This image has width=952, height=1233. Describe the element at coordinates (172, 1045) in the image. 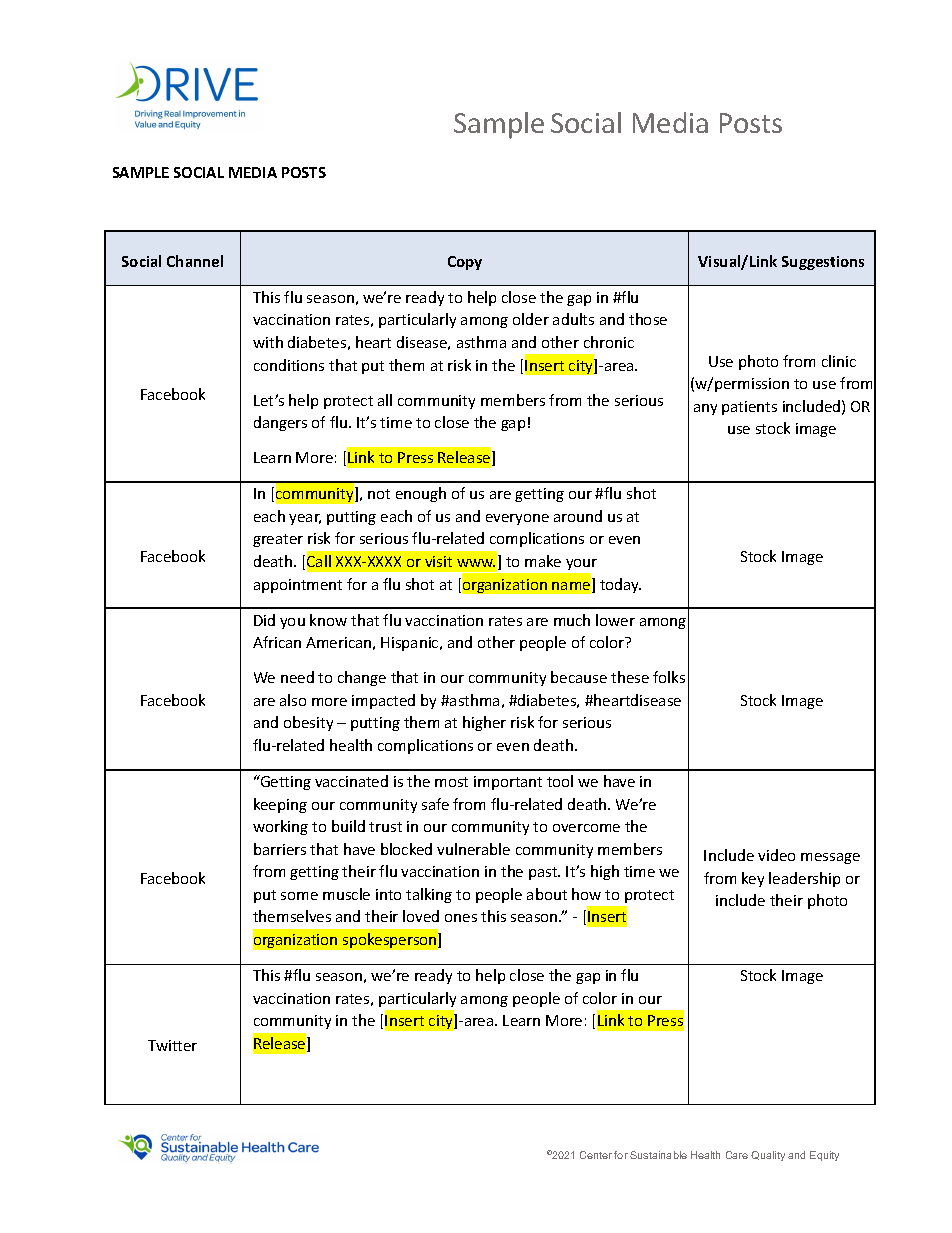

I see `Twitter` at that location.
